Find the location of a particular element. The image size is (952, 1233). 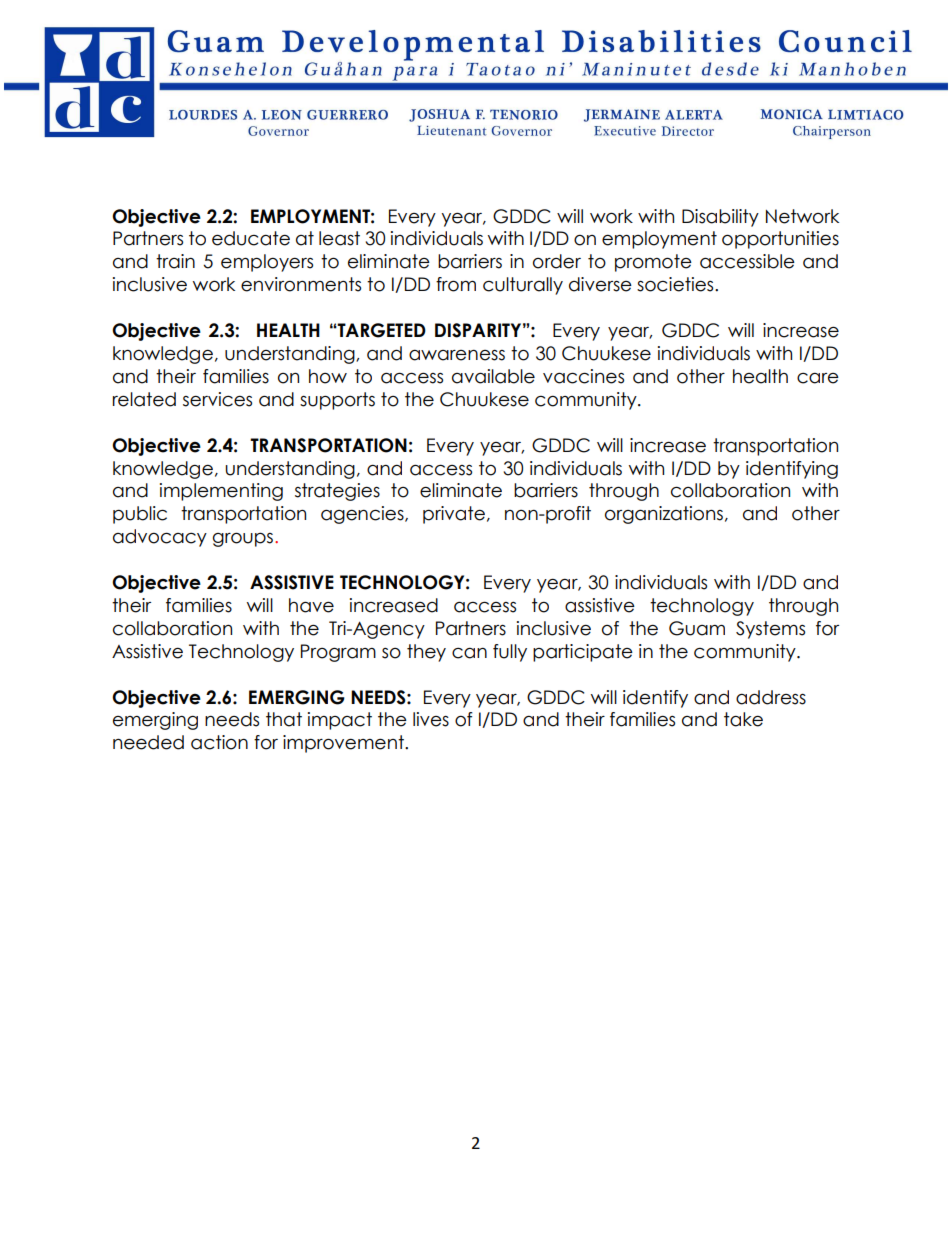

action is located at coordinates (219, 742).
